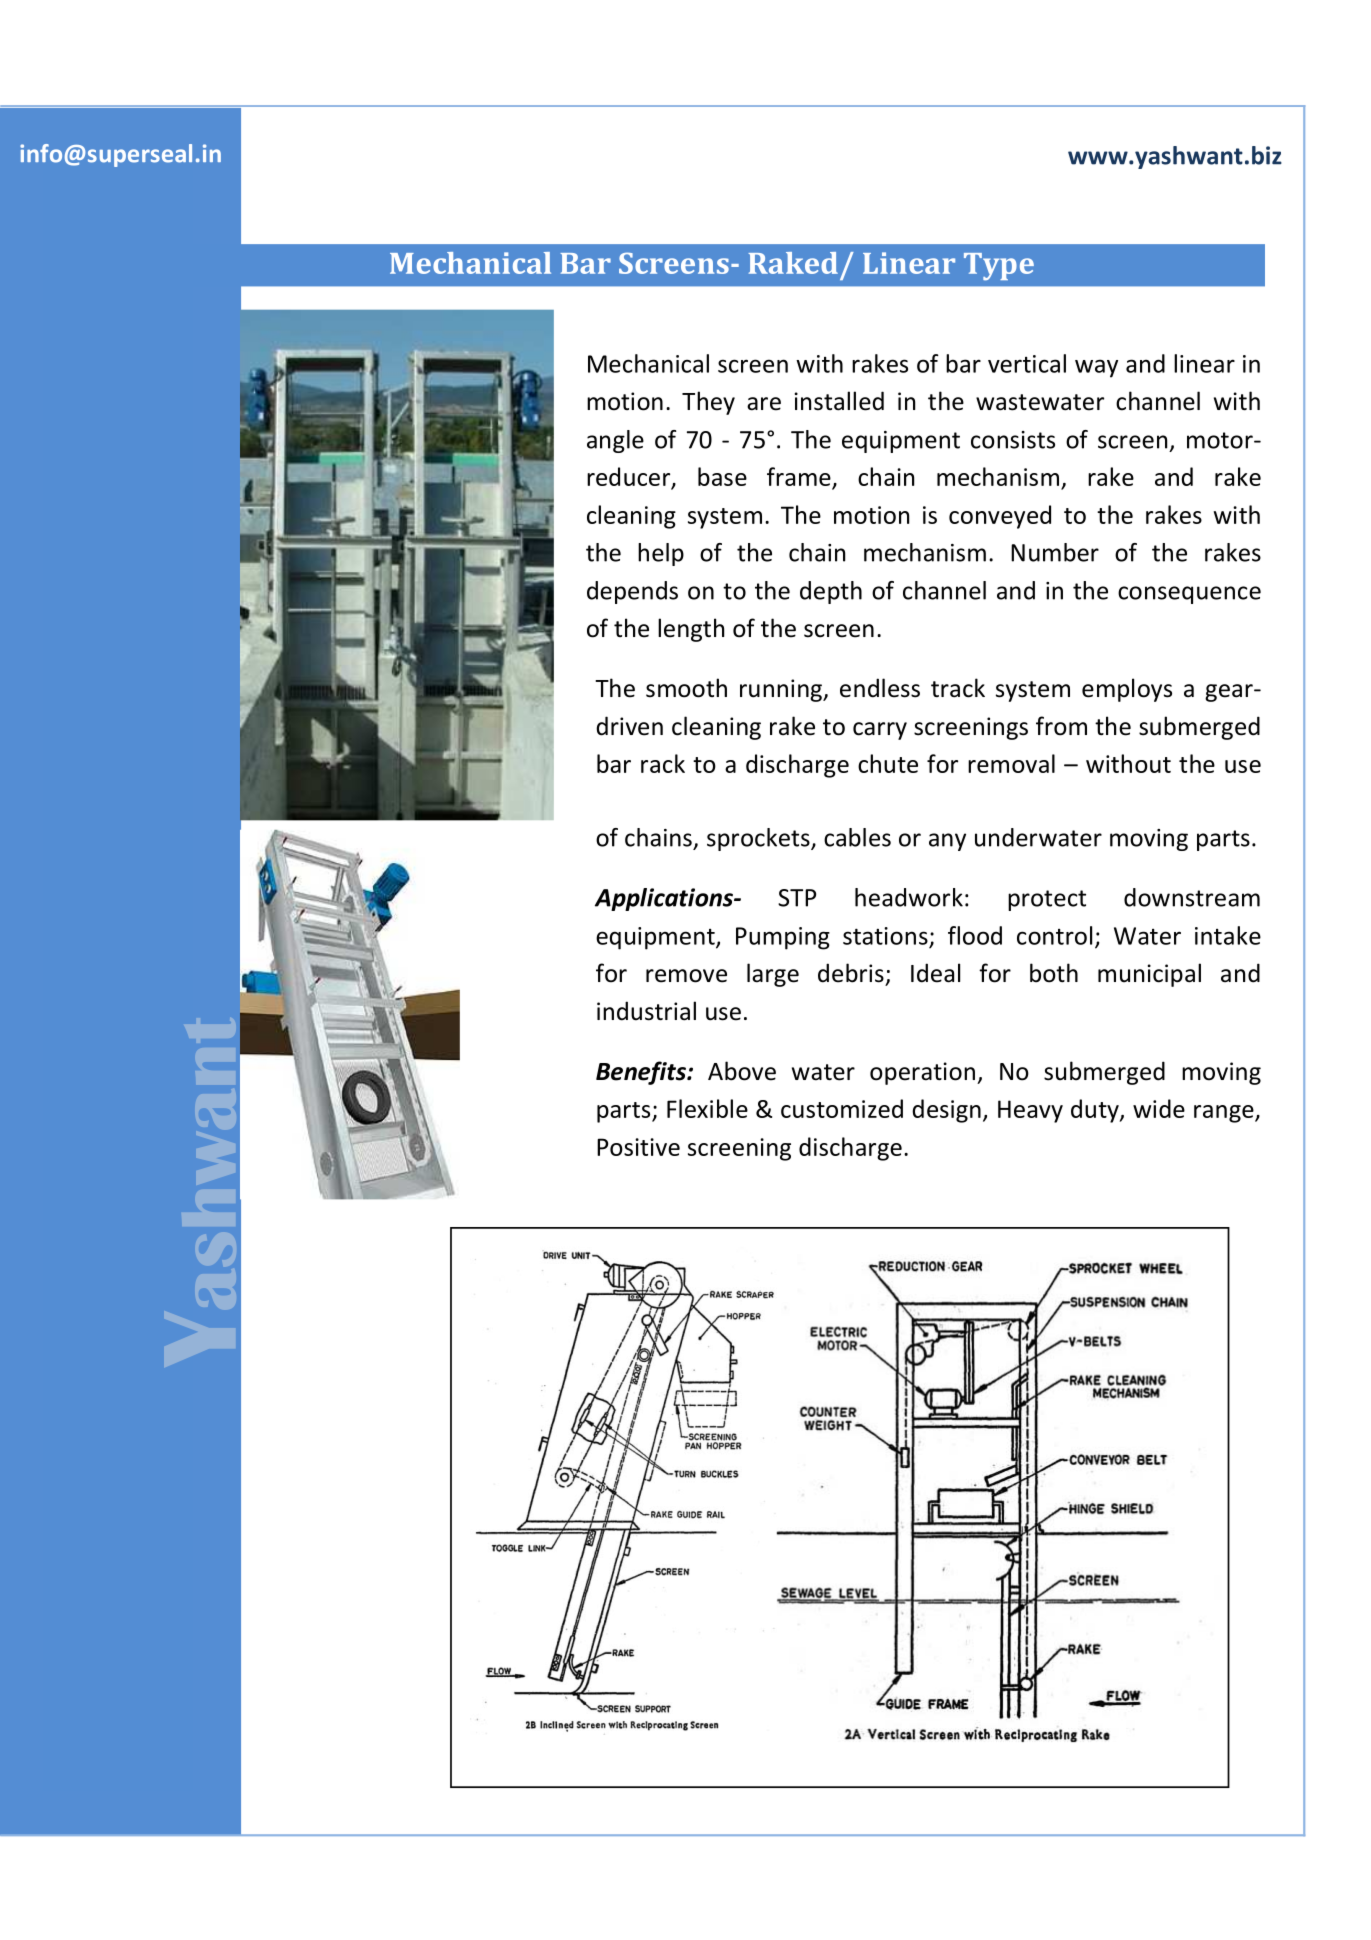 The image size is (1371, 1940). What do you see at coordinates (1189, 595) in the image?
I see `consequence` at bounding box center [1189, 595].
